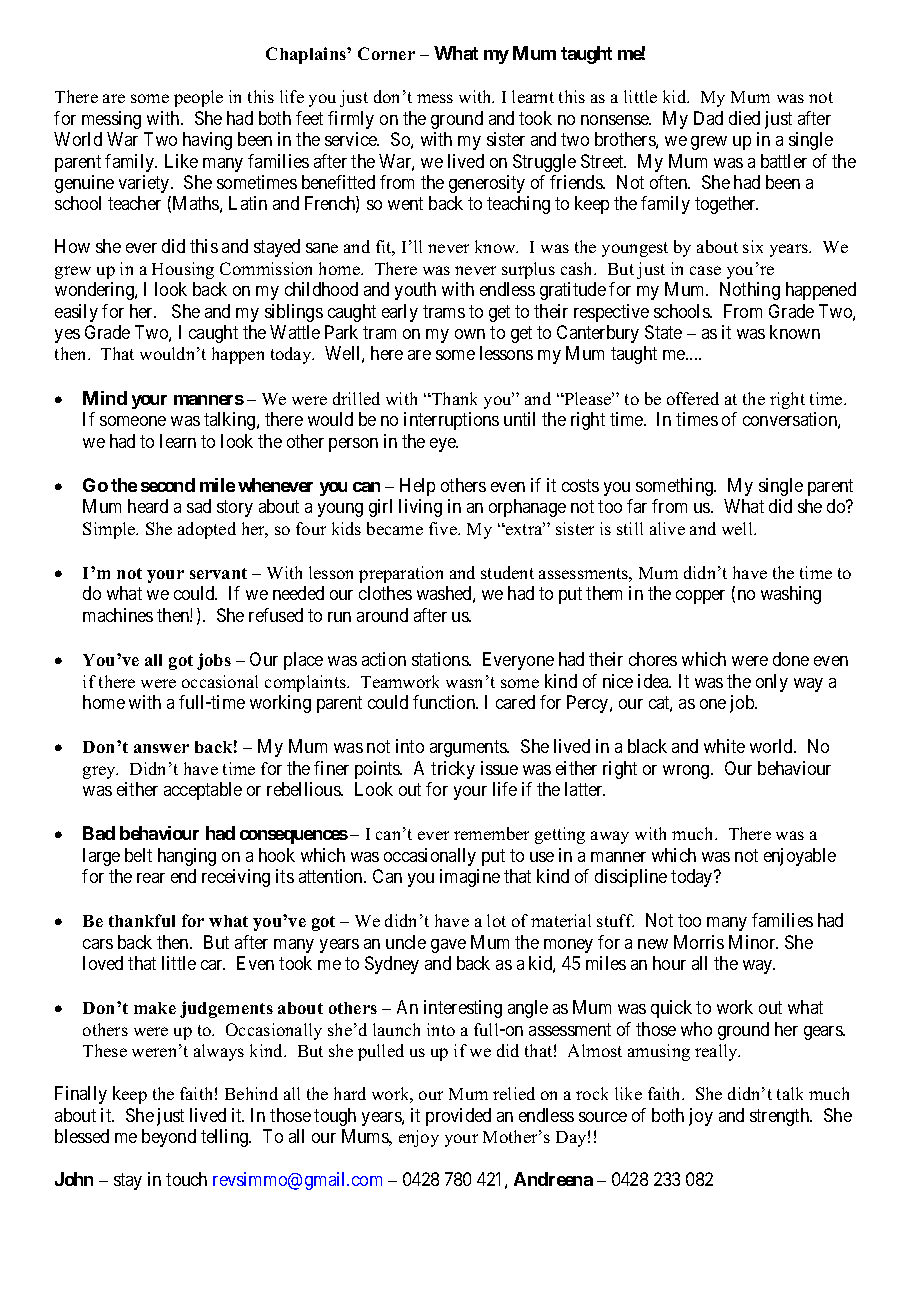 The width and height of the screenshot is (924, 1308). I want to click on died, so click(744, 118).
